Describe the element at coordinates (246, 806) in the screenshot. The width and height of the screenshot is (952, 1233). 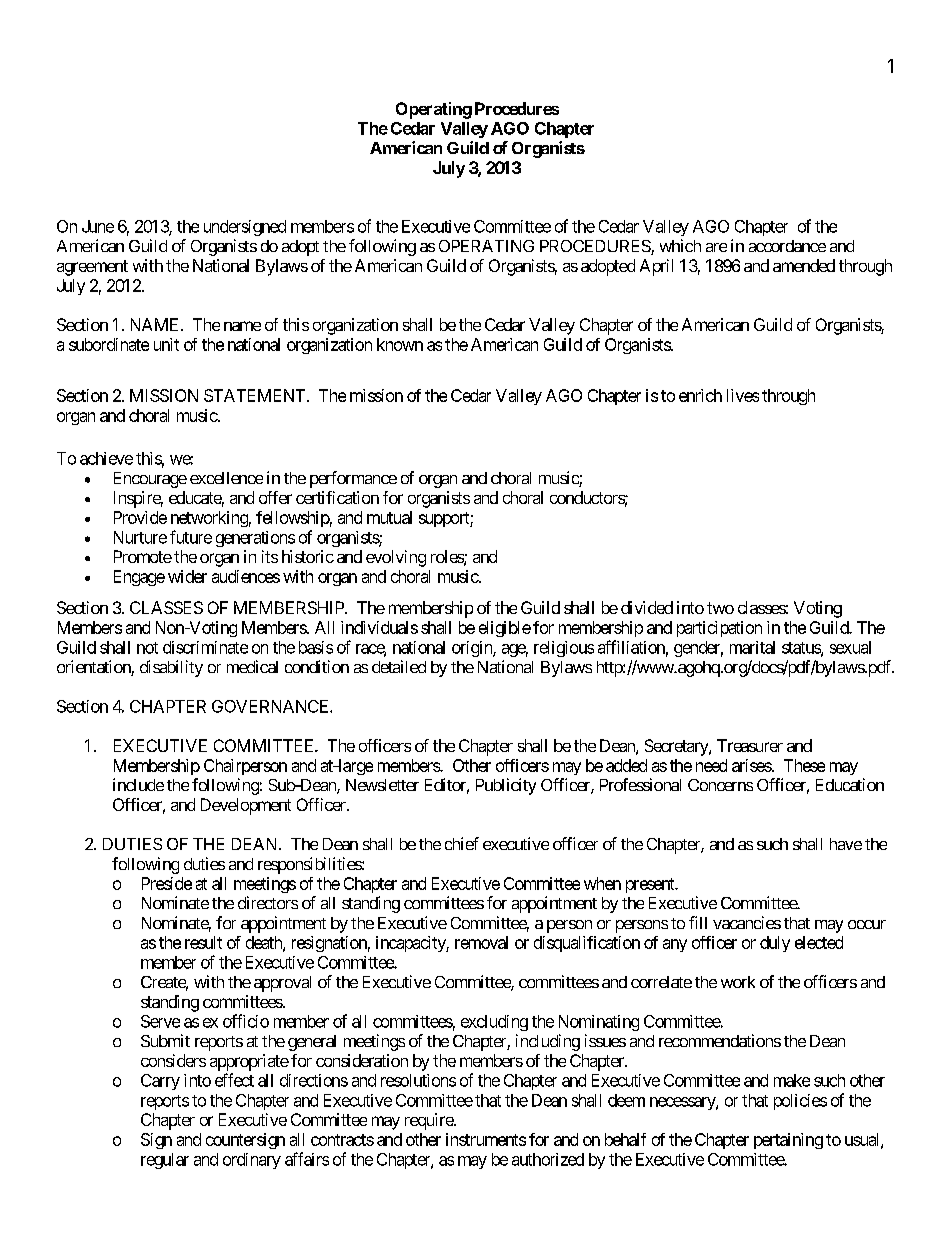
I see `Development` at that location.
